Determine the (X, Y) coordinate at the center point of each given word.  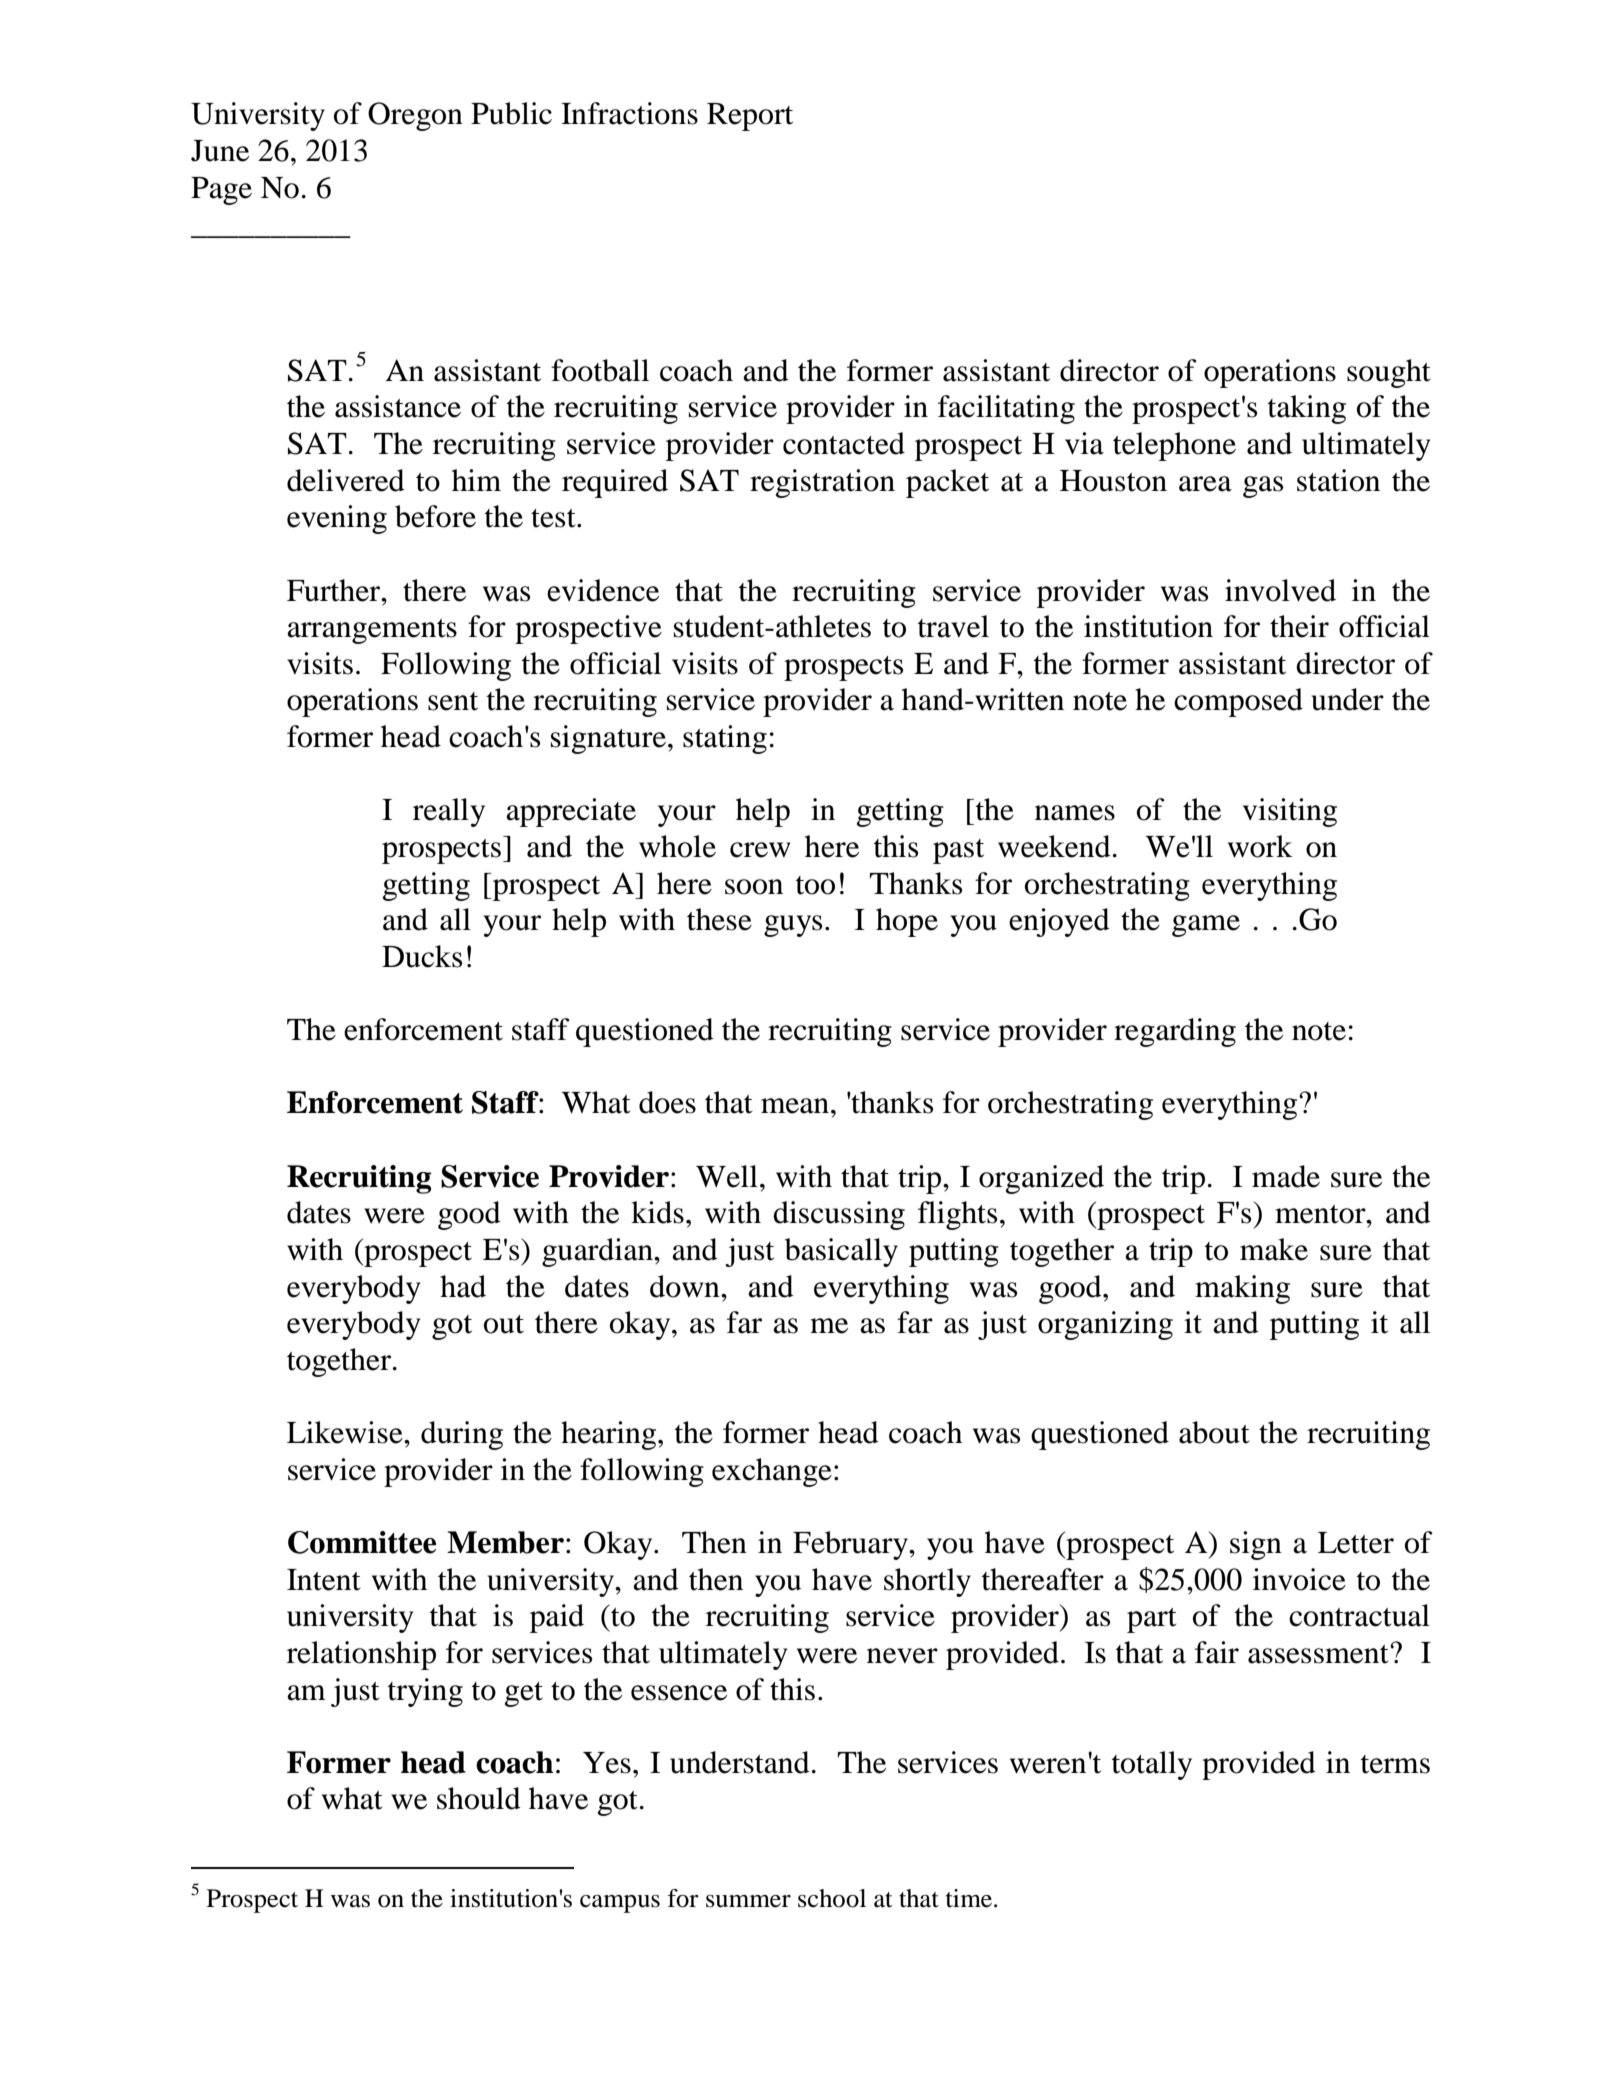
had (463, 1286)
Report (750, 117)
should (479, 1798)
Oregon (415, 116)
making (1242, 1289)
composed (1238, 702)
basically (841, 1252)
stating (725, 739)
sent (453, 701)
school (832, 1898)
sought (1389, 373)
